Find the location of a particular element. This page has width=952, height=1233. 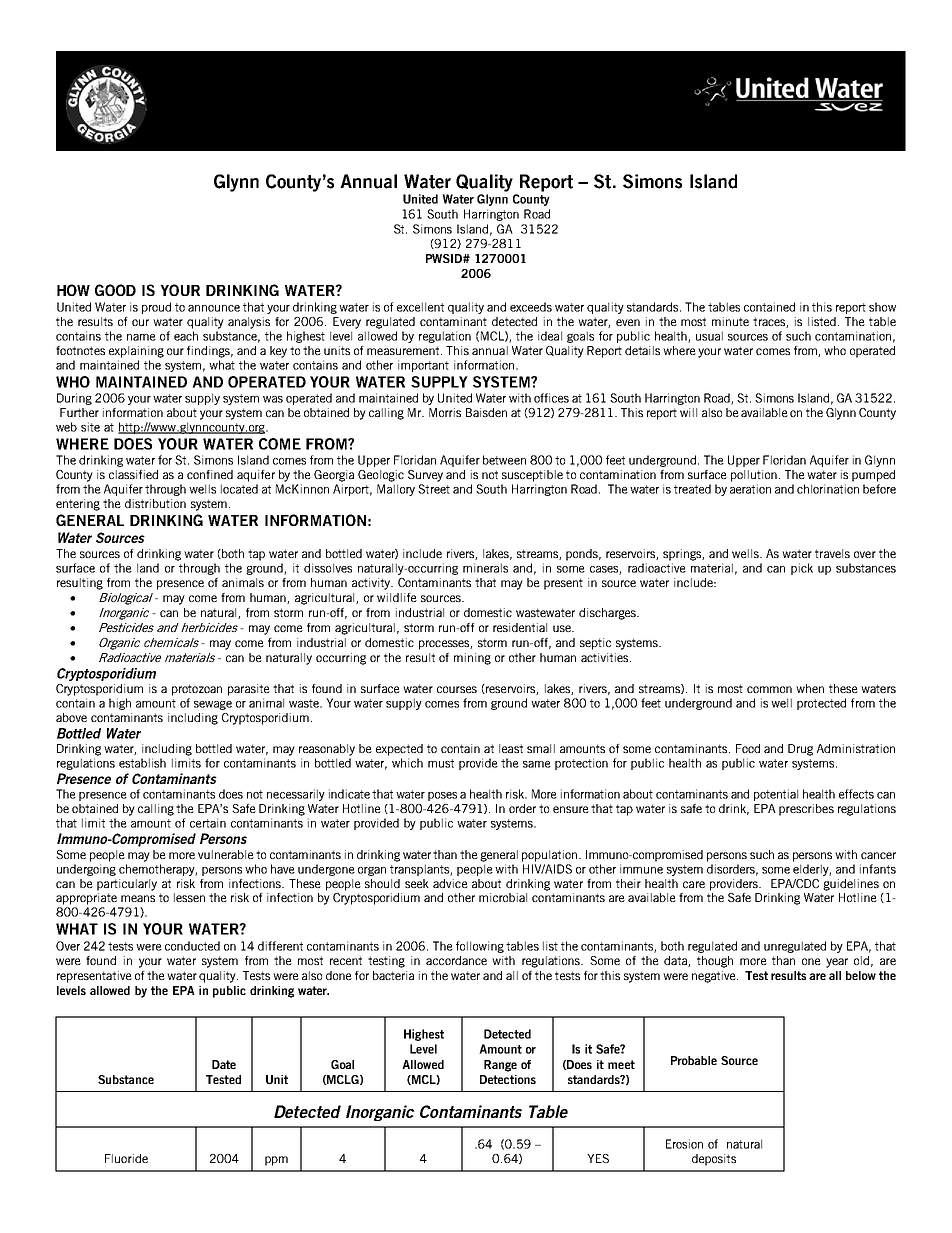

proud is located at coordinates (156, 308).
